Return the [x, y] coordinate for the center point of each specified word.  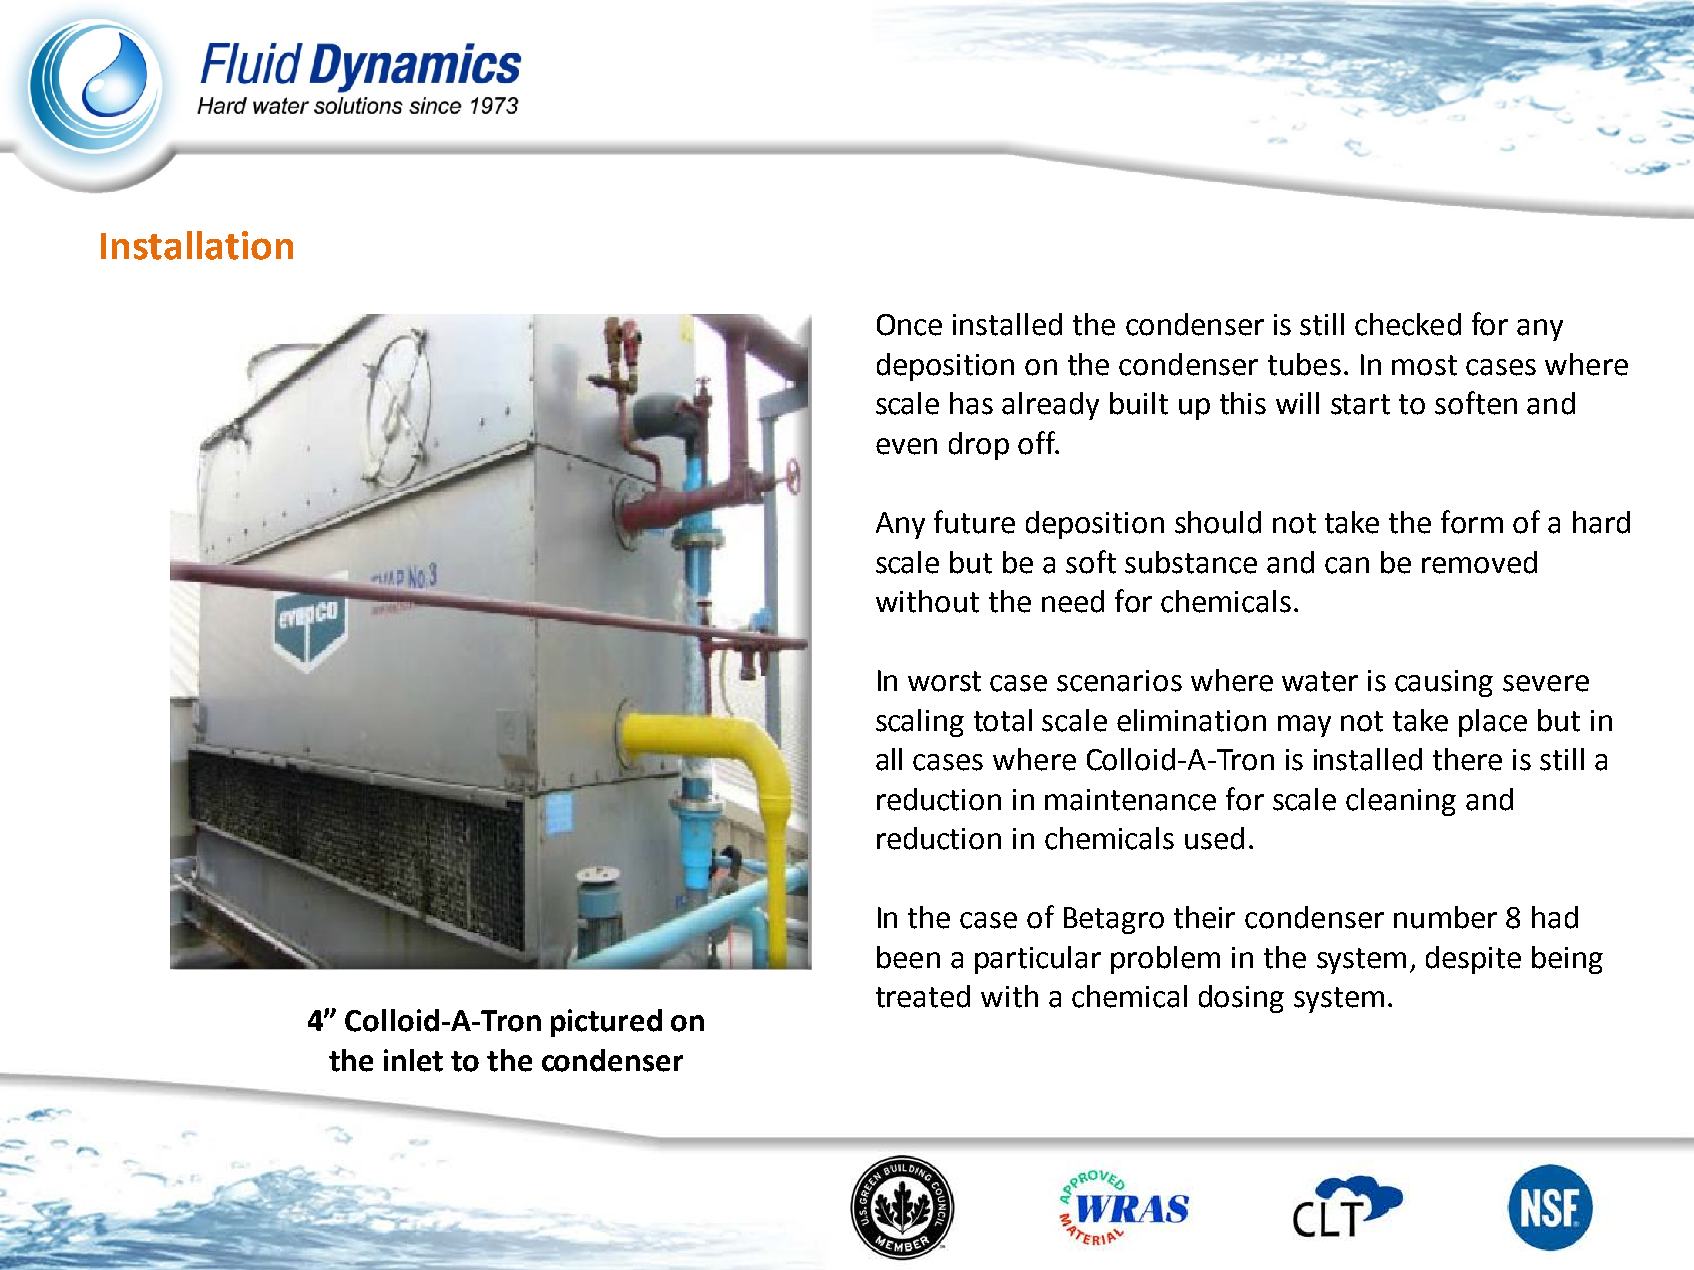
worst [944, 681]
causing [1444, 683]
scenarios [1119, 681]
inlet [413, 1060]
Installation [197, 245]
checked [1408, 324]
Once [909, 325]
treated [923, 996]
